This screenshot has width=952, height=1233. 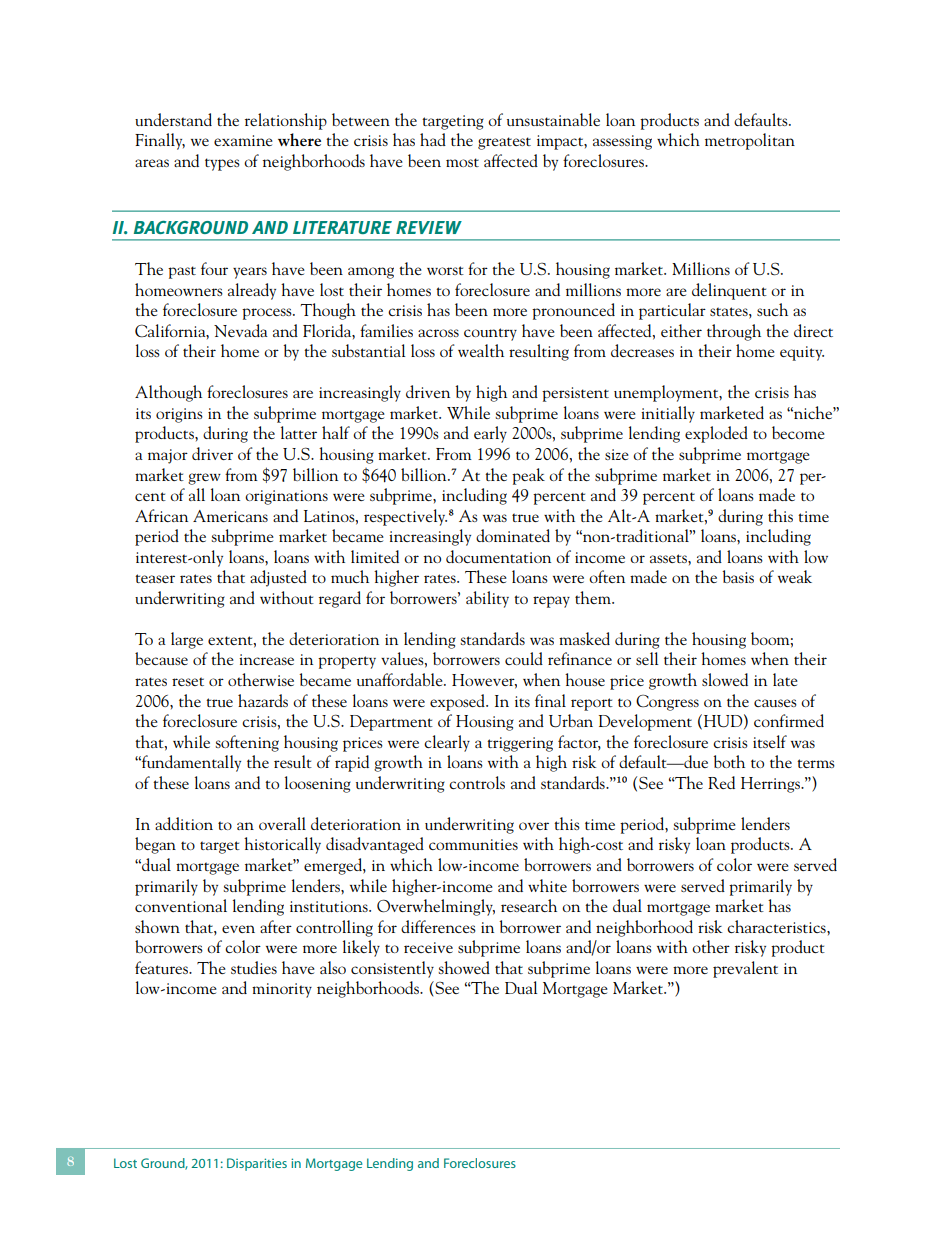 What do you see at coordinates (524, 658) in the screenshot?
I see `could` at bounding box center [524, 658].
